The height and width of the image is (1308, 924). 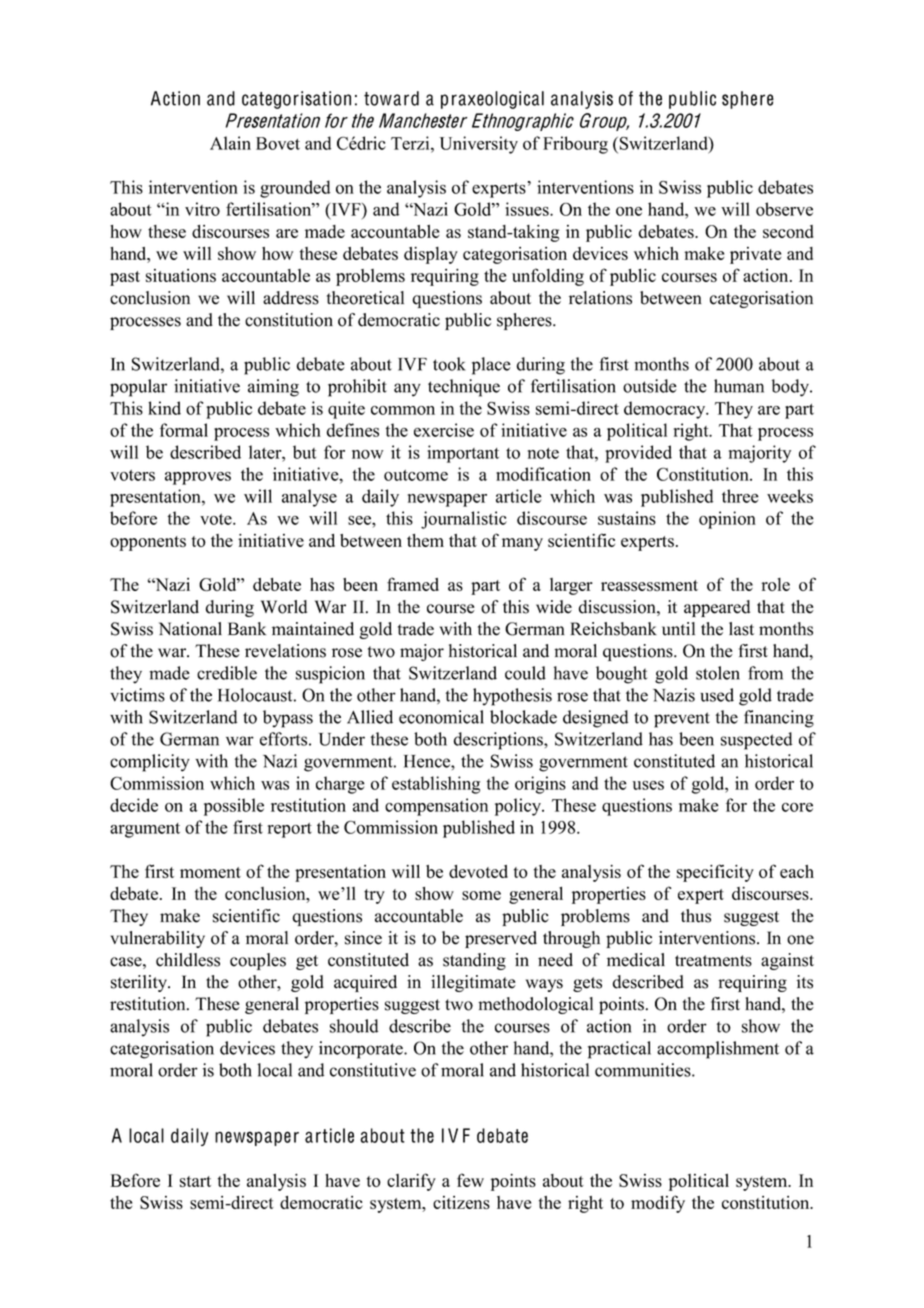 What do you see at coordinates (230, 143) in the image?
I see `Alain` at bounding box center [230, 143].
